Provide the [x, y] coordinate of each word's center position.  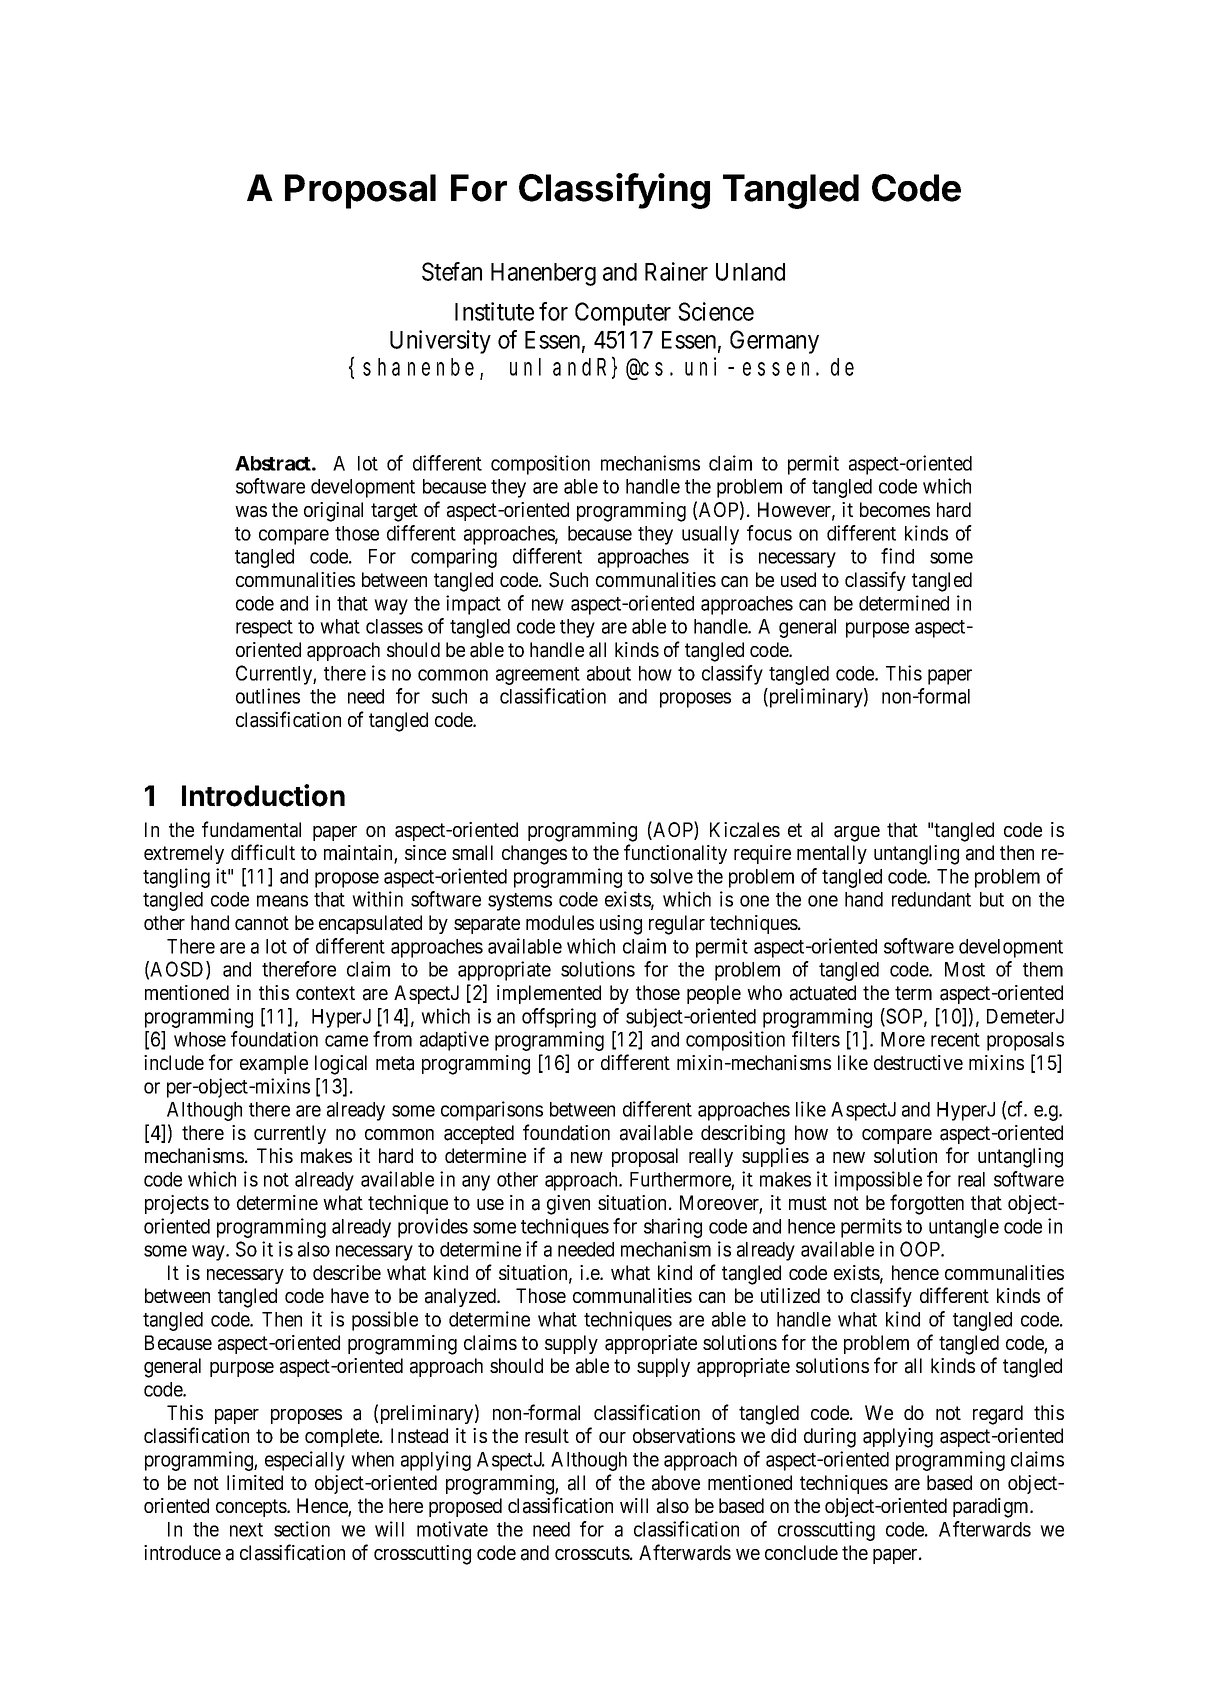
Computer [623, 314]
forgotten [927, 1204]
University [440, 342]
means [282, 901]
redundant [931, 899]
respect [264, 629]
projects [177, 1204]
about [609, 673]
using [621, 925]
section [302, 1529]
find [897, 556]
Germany [774, 342]
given [568, 1205]
